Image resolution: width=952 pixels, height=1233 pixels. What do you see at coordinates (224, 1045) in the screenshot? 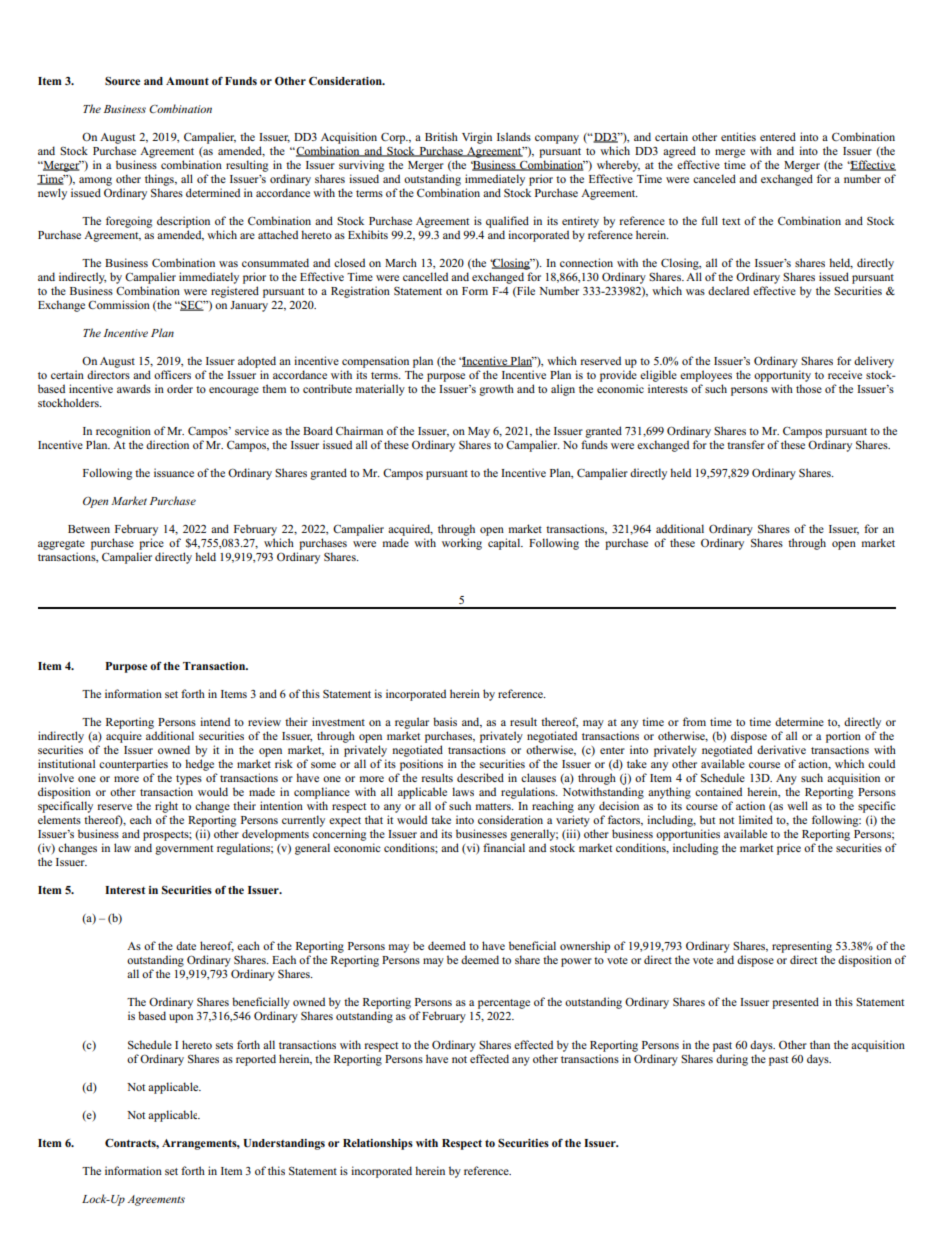
I see `sets` at bounding box center [224, 1045].
